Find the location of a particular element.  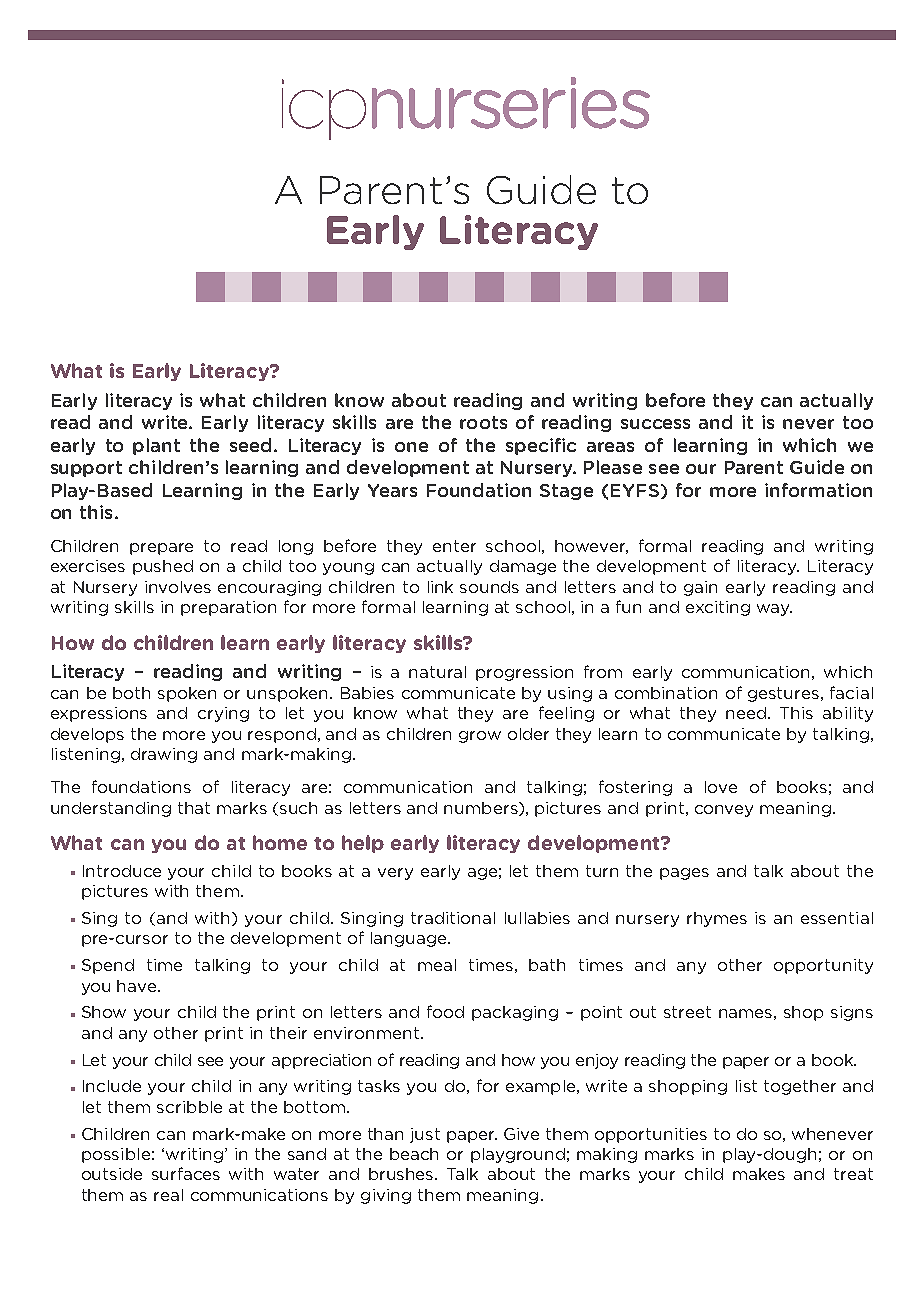

information is located at coordinates (818, 490).
